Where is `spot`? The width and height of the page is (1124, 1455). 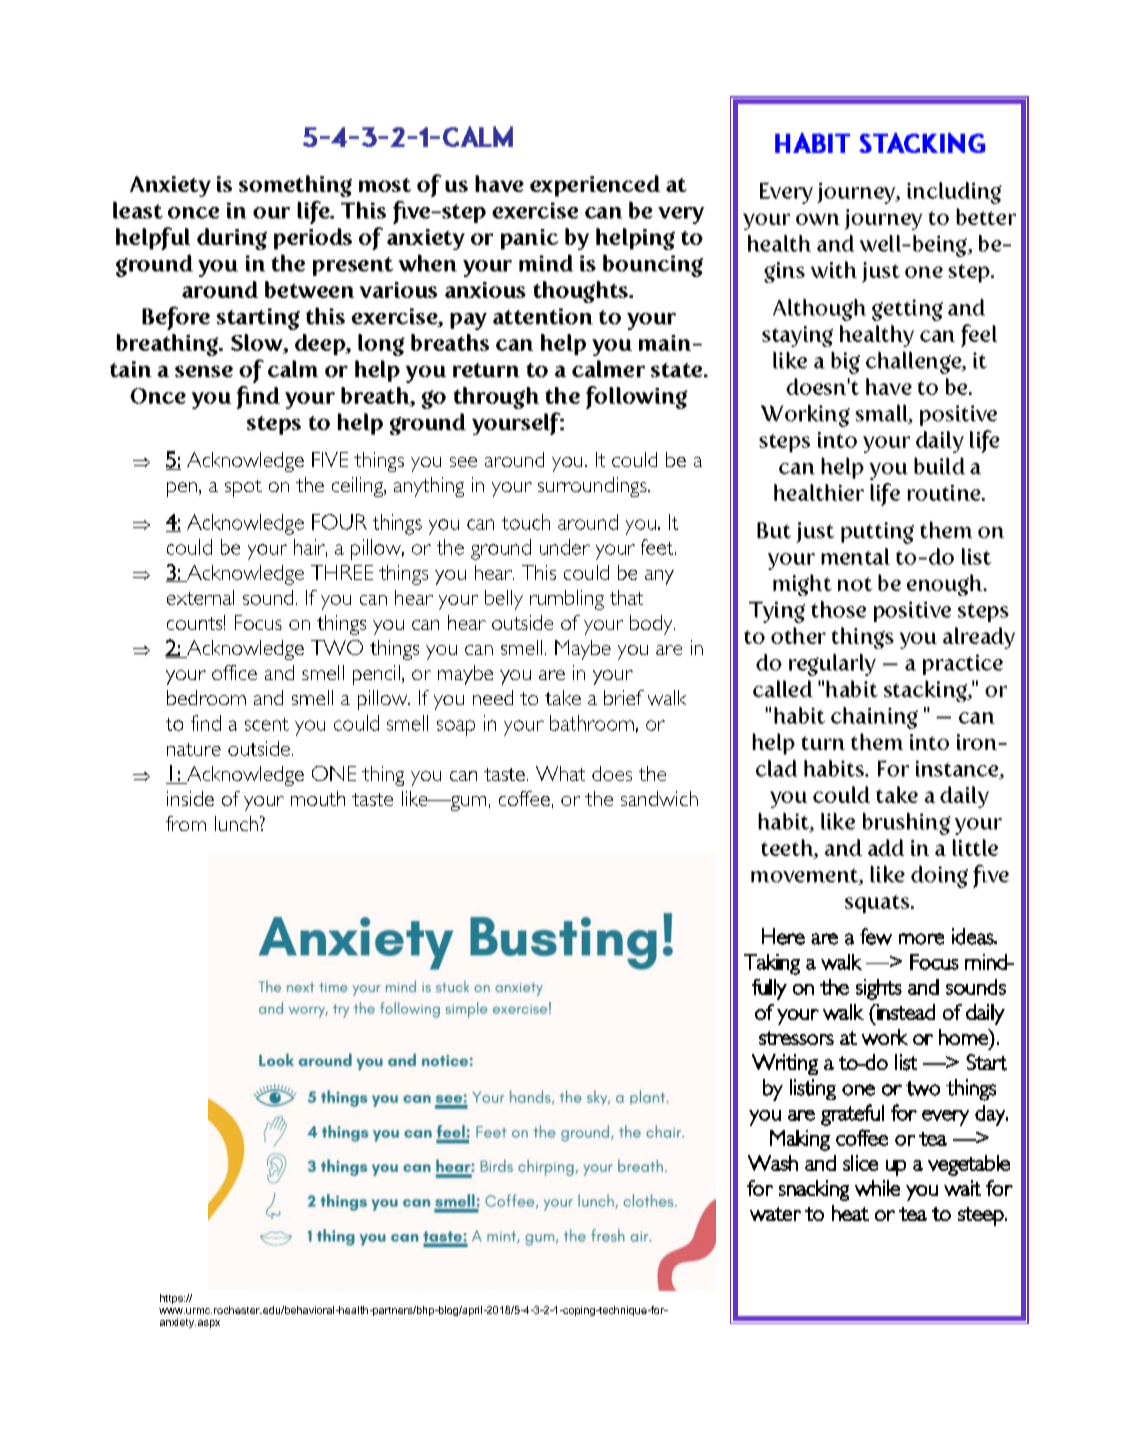 spot is located at coordinates (243, 488).
